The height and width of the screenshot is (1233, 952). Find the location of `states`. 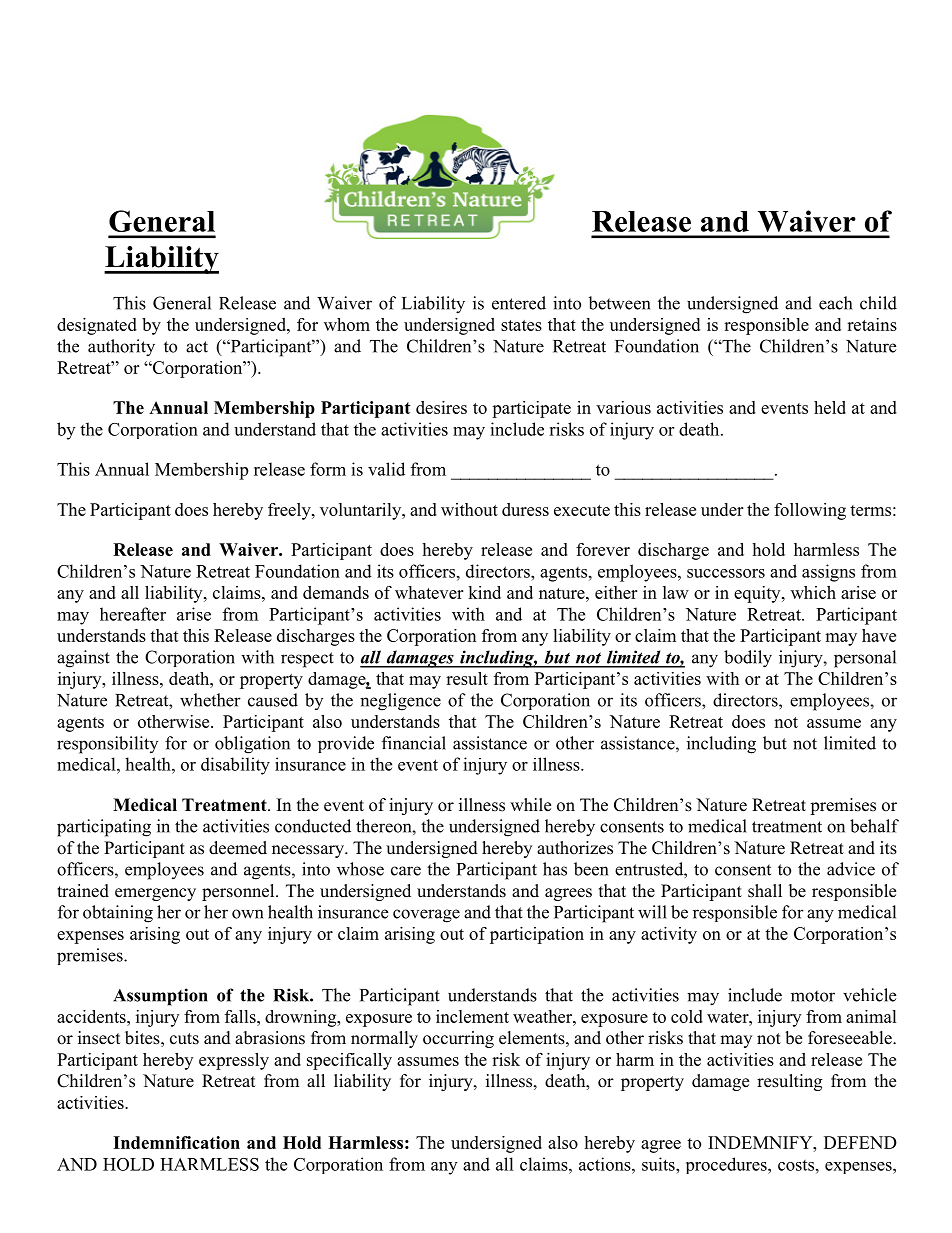

states is located at coordinates (521, 325).
